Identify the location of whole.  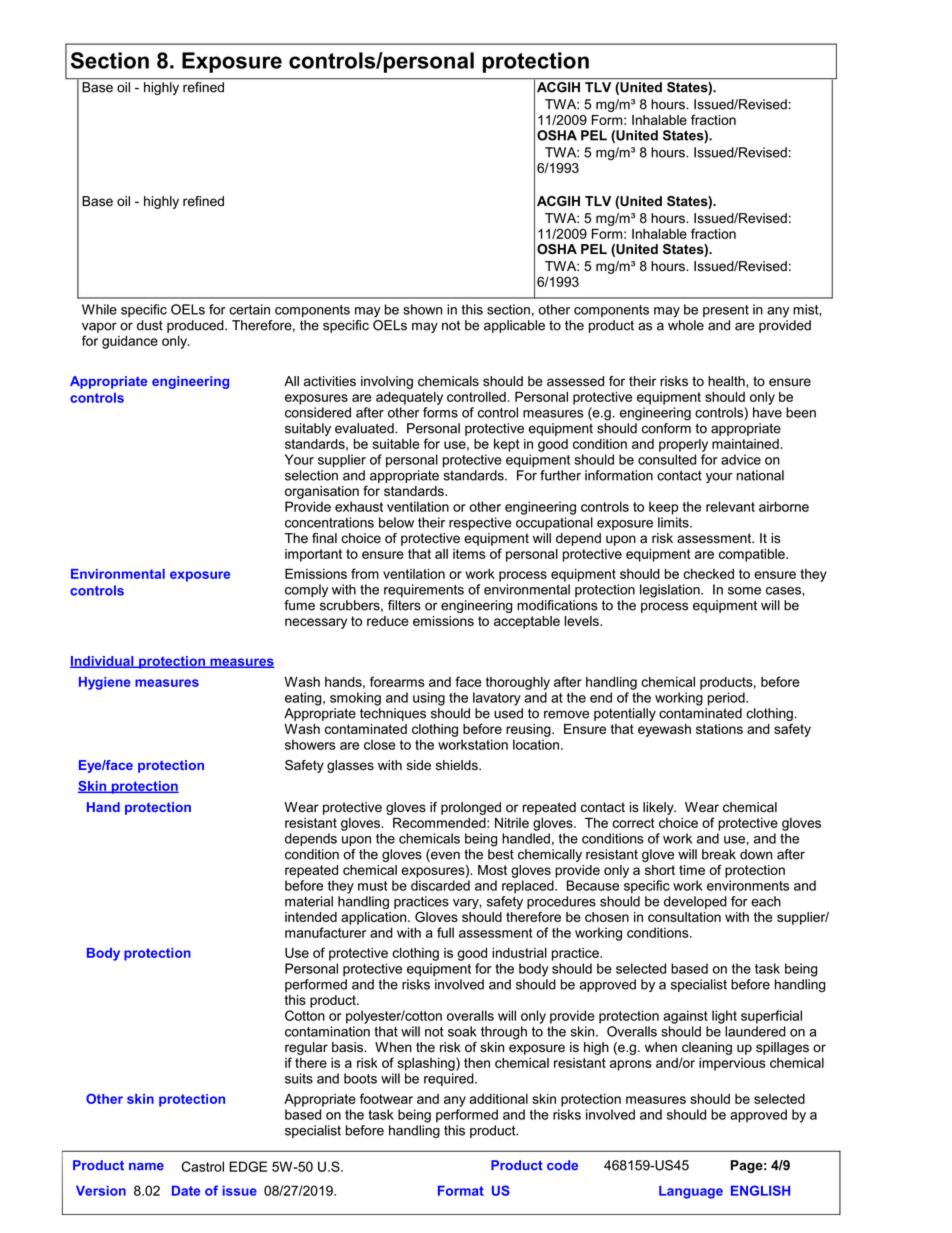
(686, 325).
